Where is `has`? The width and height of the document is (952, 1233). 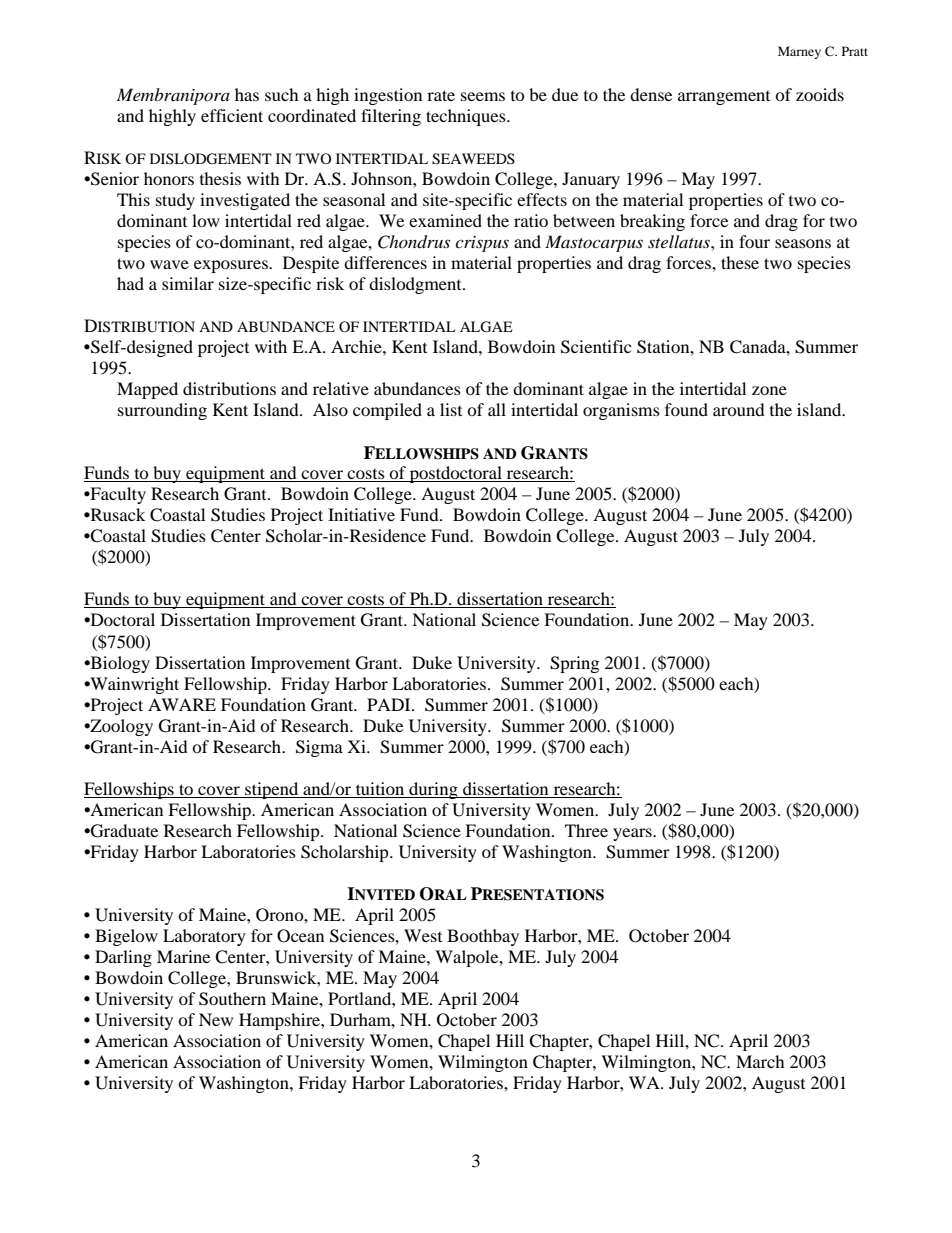
has is located at coordinates (247, 94).
